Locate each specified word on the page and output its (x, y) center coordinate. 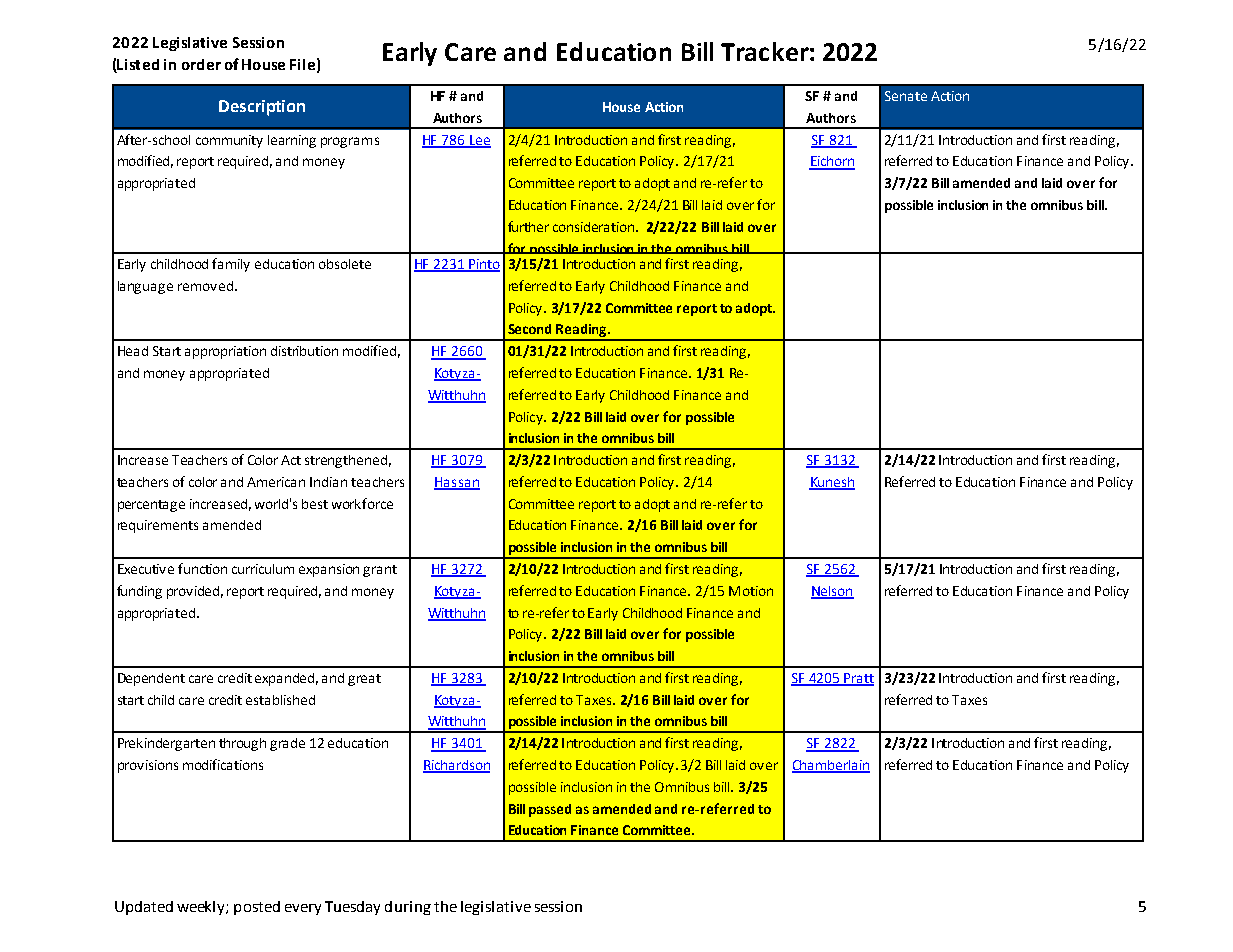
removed (205, 286)
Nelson (832, 592)
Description (262, 108)
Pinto (483, 265)
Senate (906, 96)
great (364, 680)
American (276, 482)
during (408, 908)
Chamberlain (831, 766)
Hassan (457, 483)
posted (257, 908)
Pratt (858, 679)
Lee (479, 141)
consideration (595, 227)
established (280, 700)
